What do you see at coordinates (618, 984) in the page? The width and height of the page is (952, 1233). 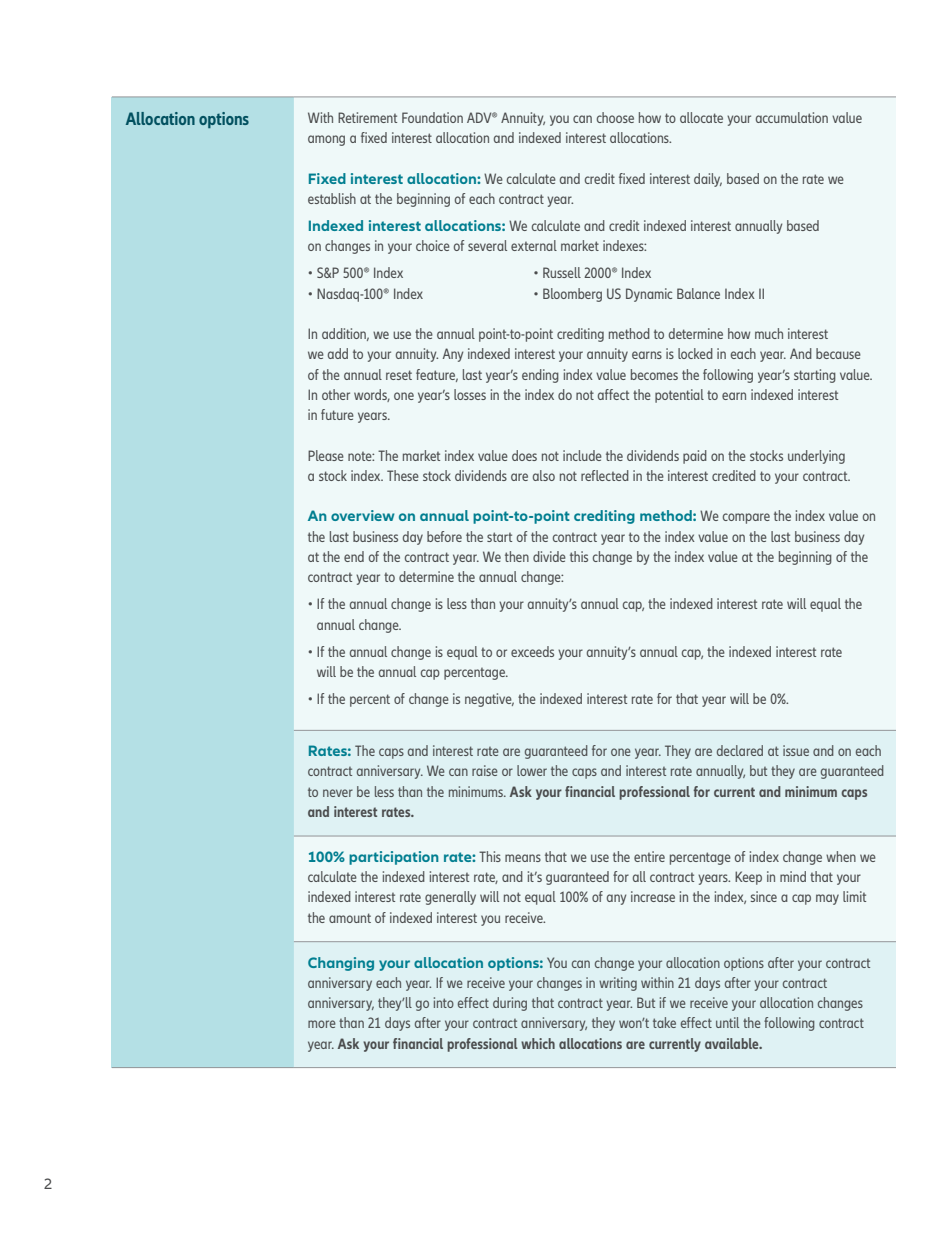 I see `writing` at bounding box center [618, 984].
